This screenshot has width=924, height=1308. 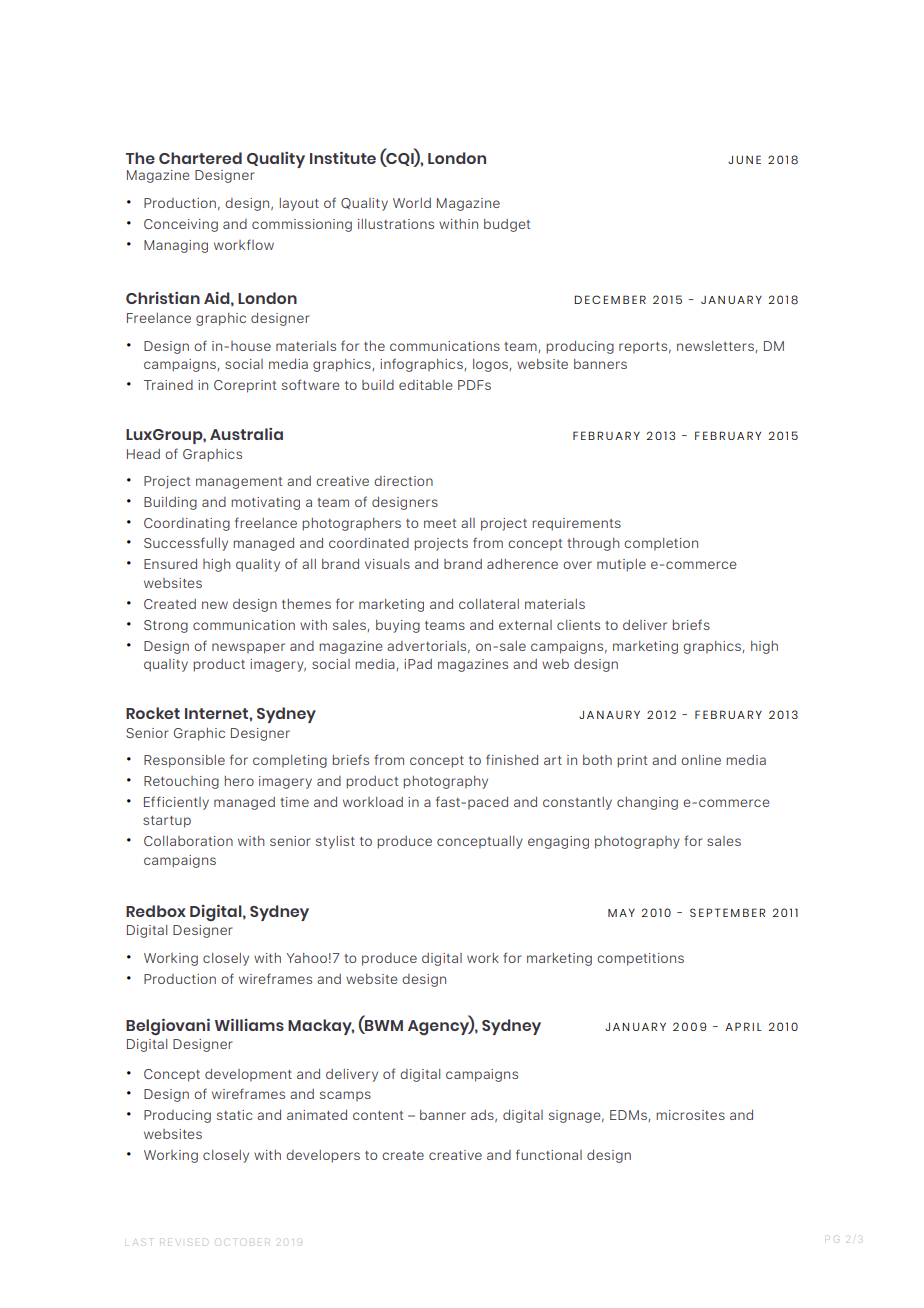 I want to click on competitions, so click(x=640, y=959).
